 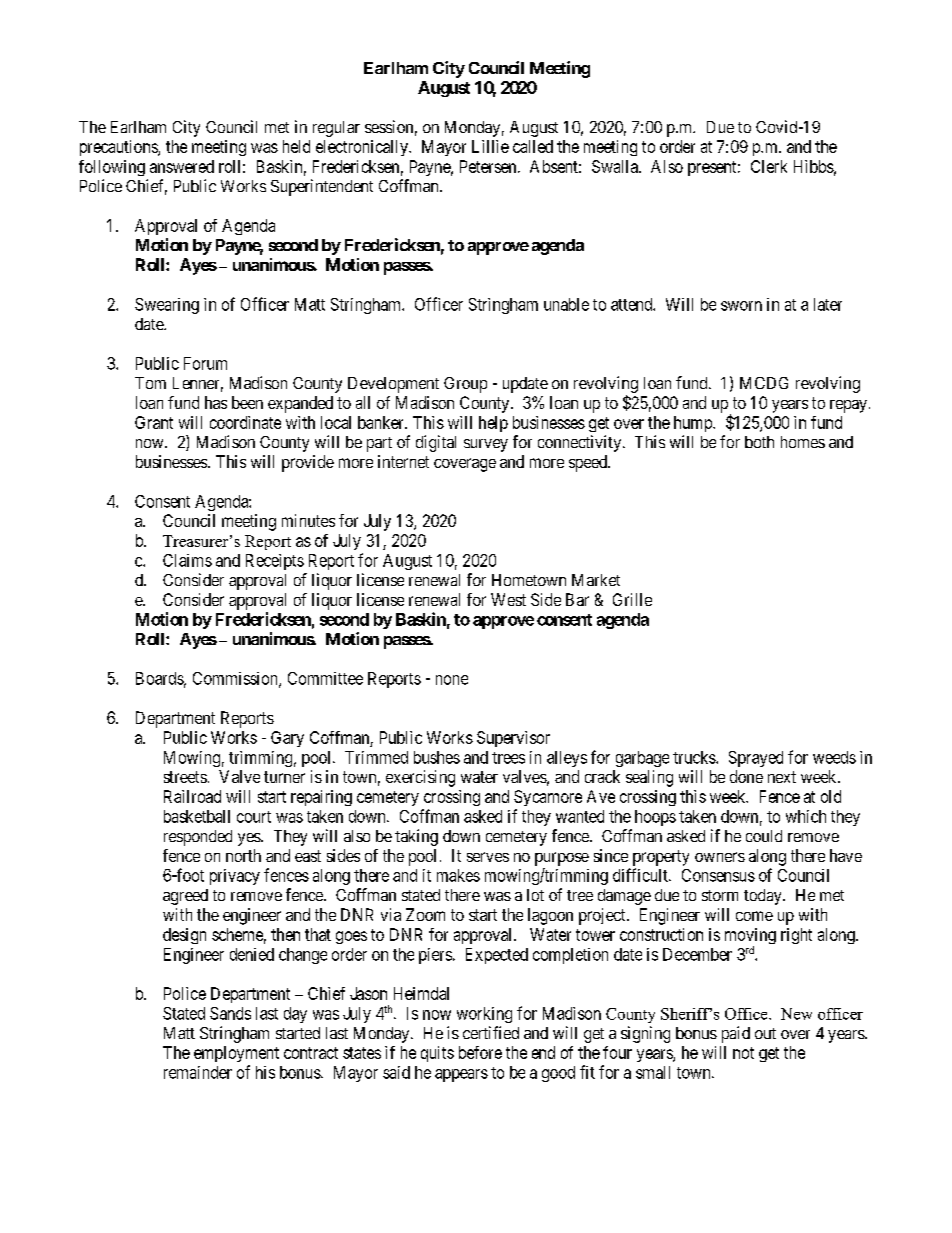 I want to click on Group, so click(x=465, y=385).
